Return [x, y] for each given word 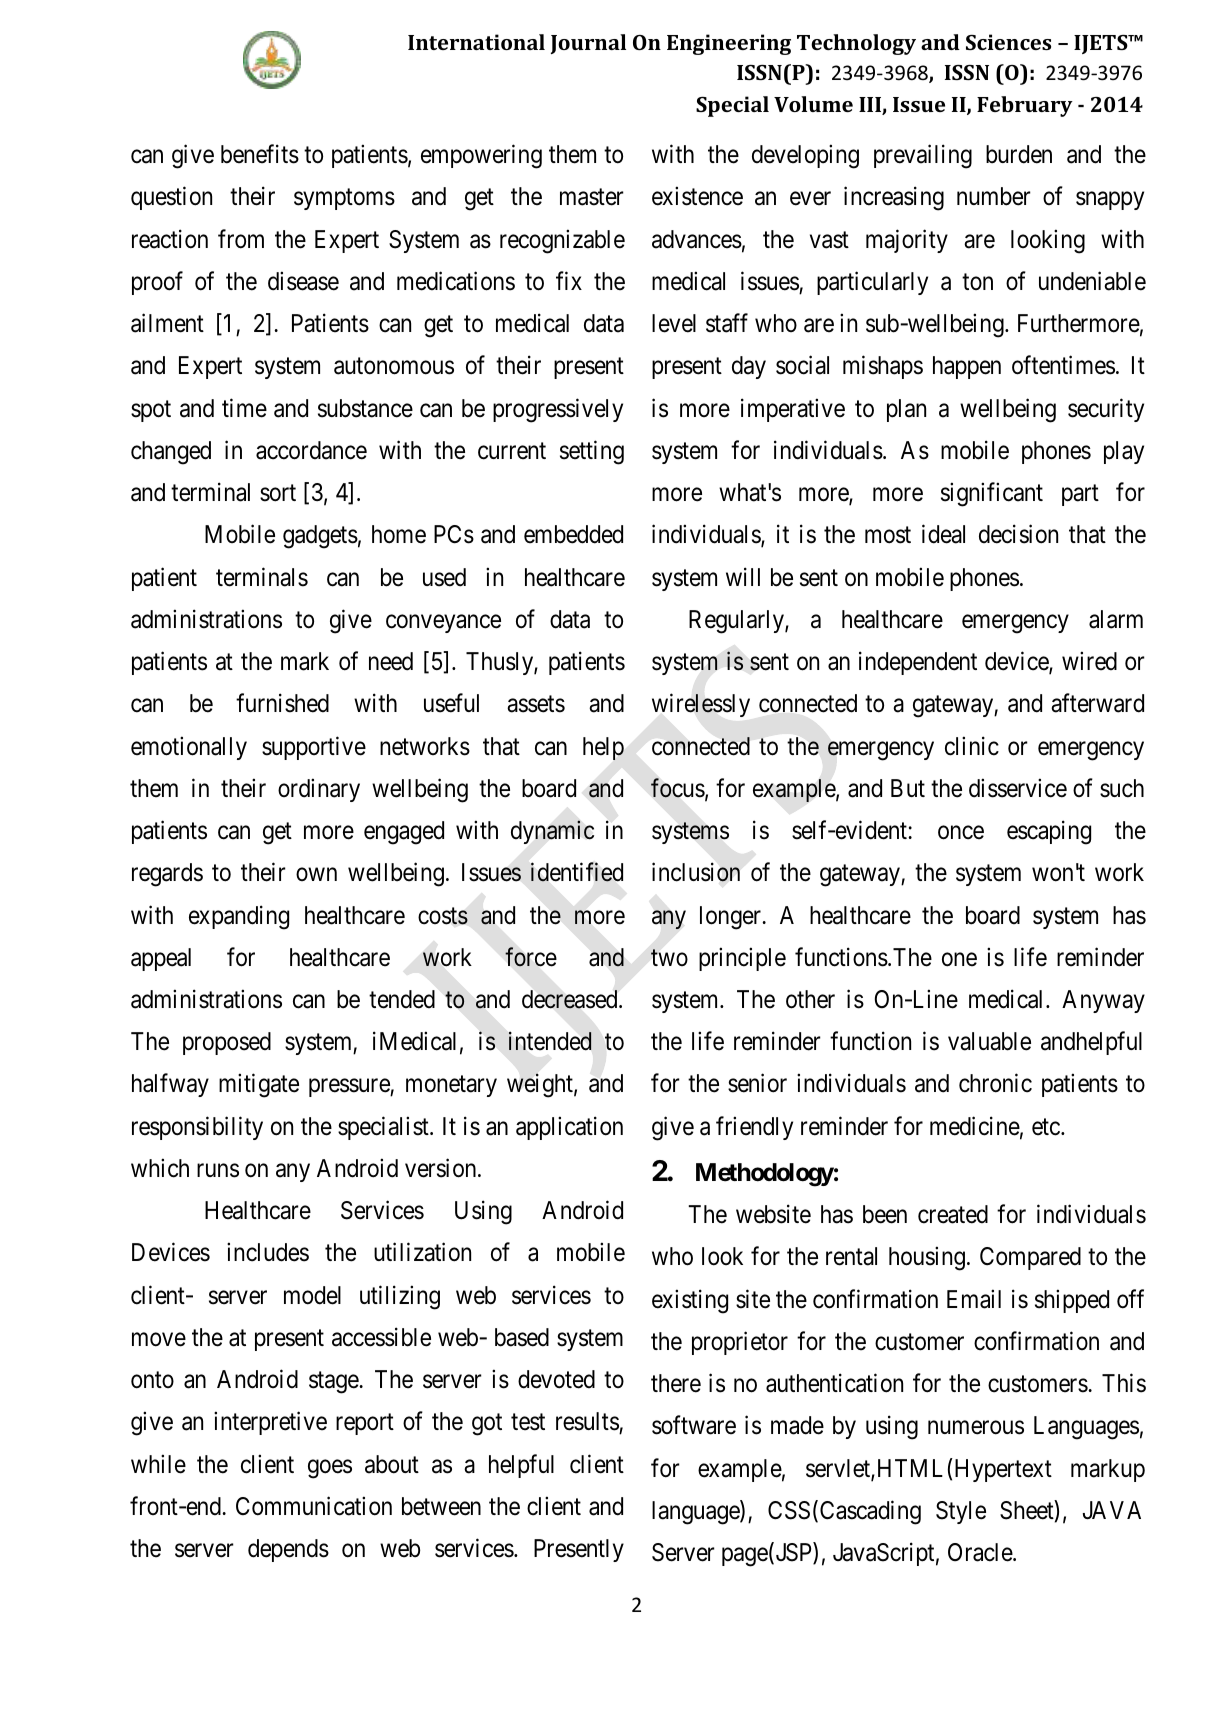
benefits [260, 154]
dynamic [552, 832]
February [1025, 106]
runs [218, 1171]
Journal [588, 44]
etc [1046, 1127]
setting [592, 452]
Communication [314, 1506]
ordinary [319, 790]
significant [992, 494]
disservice [1018, 788]
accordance [311, 450]
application [569, 1128]
